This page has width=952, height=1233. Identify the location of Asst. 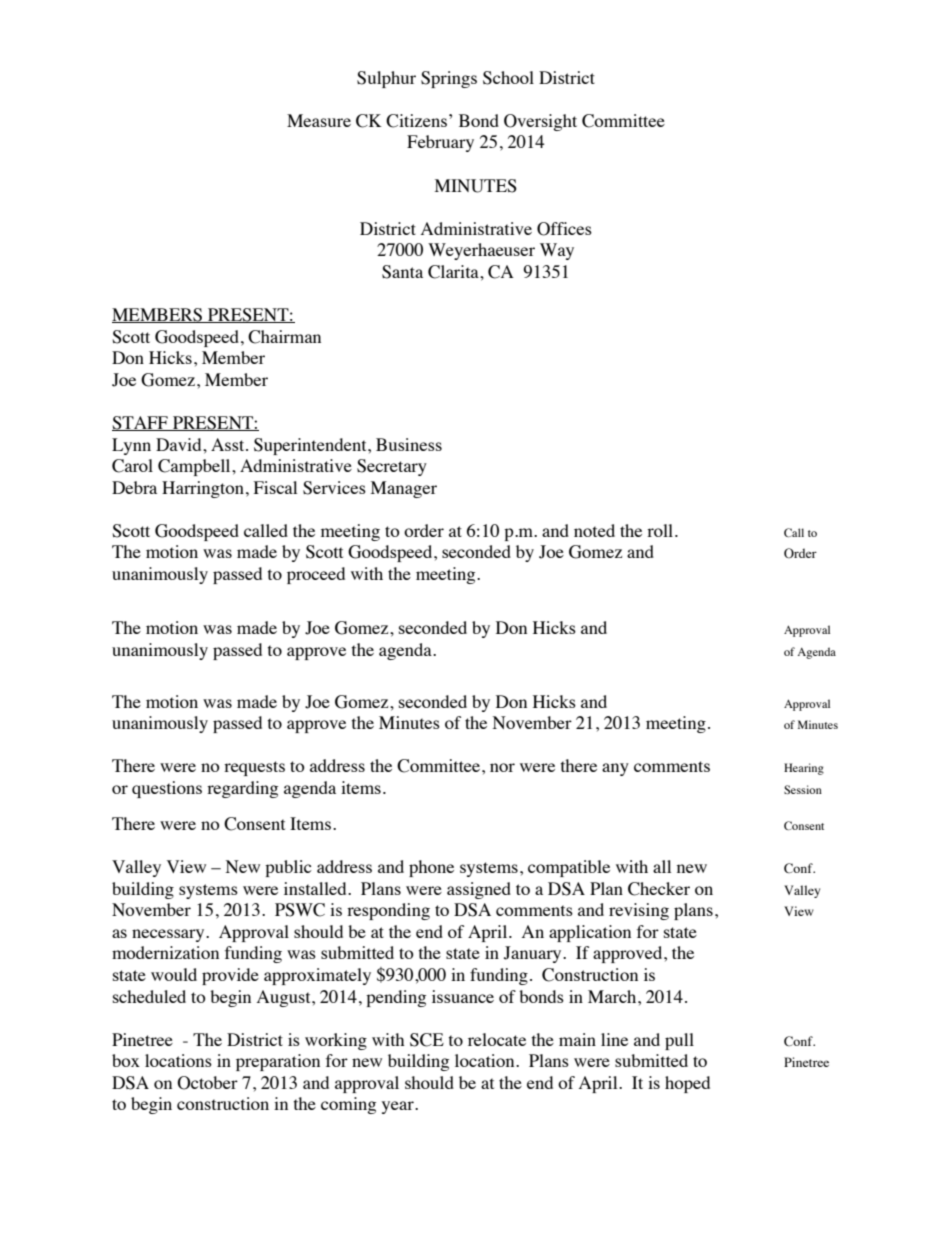
(229, 444).
